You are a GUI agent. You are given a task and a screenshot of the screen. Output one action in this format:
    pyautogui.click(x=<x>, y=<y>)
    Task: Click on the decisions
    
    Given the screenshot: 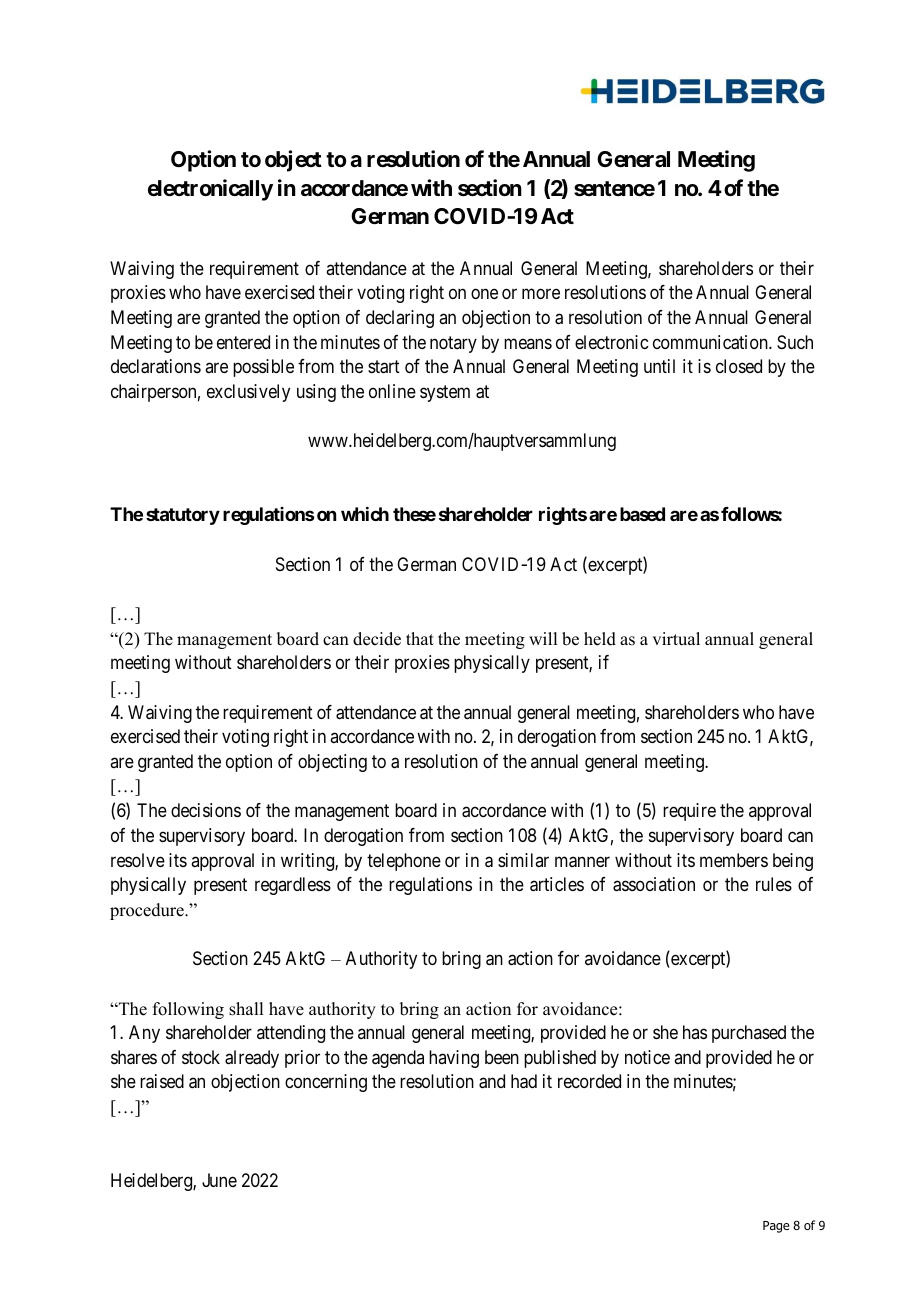 What is the action you would take?
    pyautogui.click(x=206, y=810)
